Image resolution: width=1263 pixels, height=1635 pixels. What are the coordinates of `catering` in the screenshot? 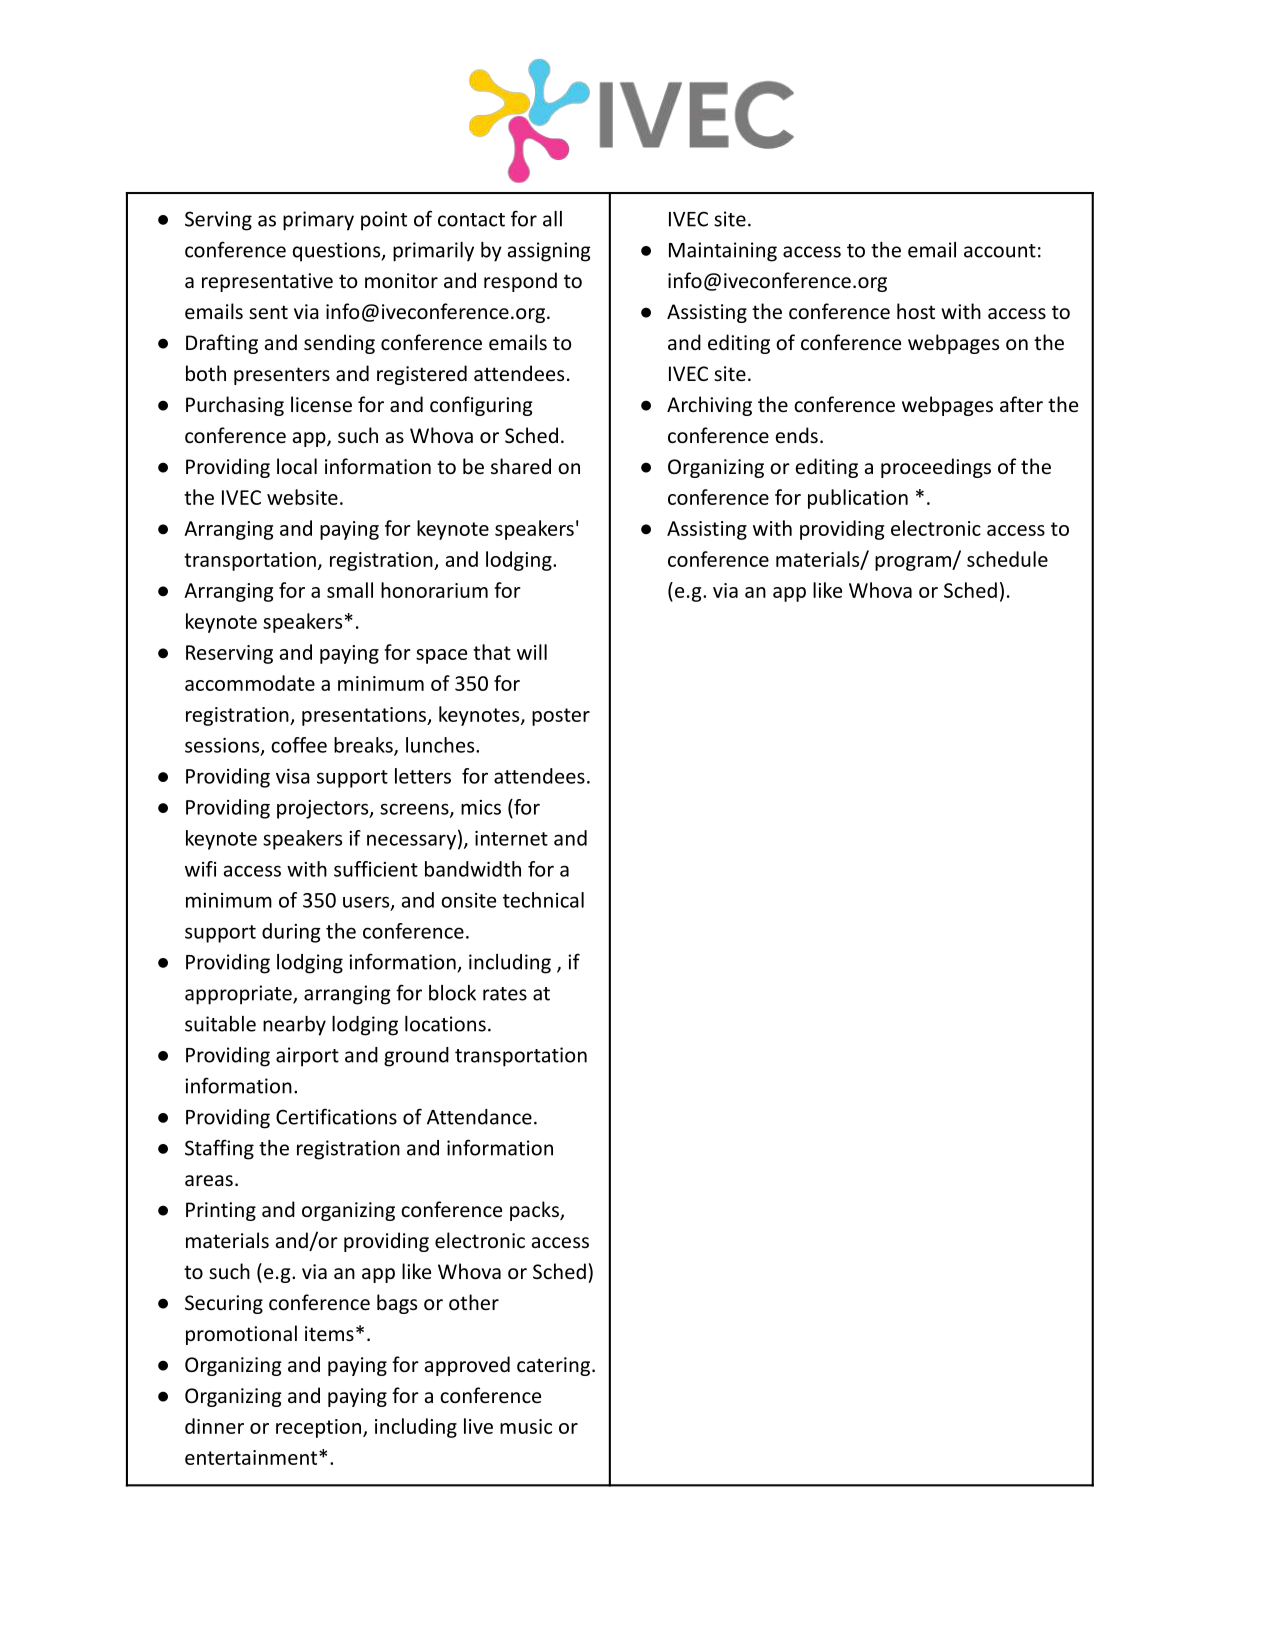 It's located at (553, 1366).
